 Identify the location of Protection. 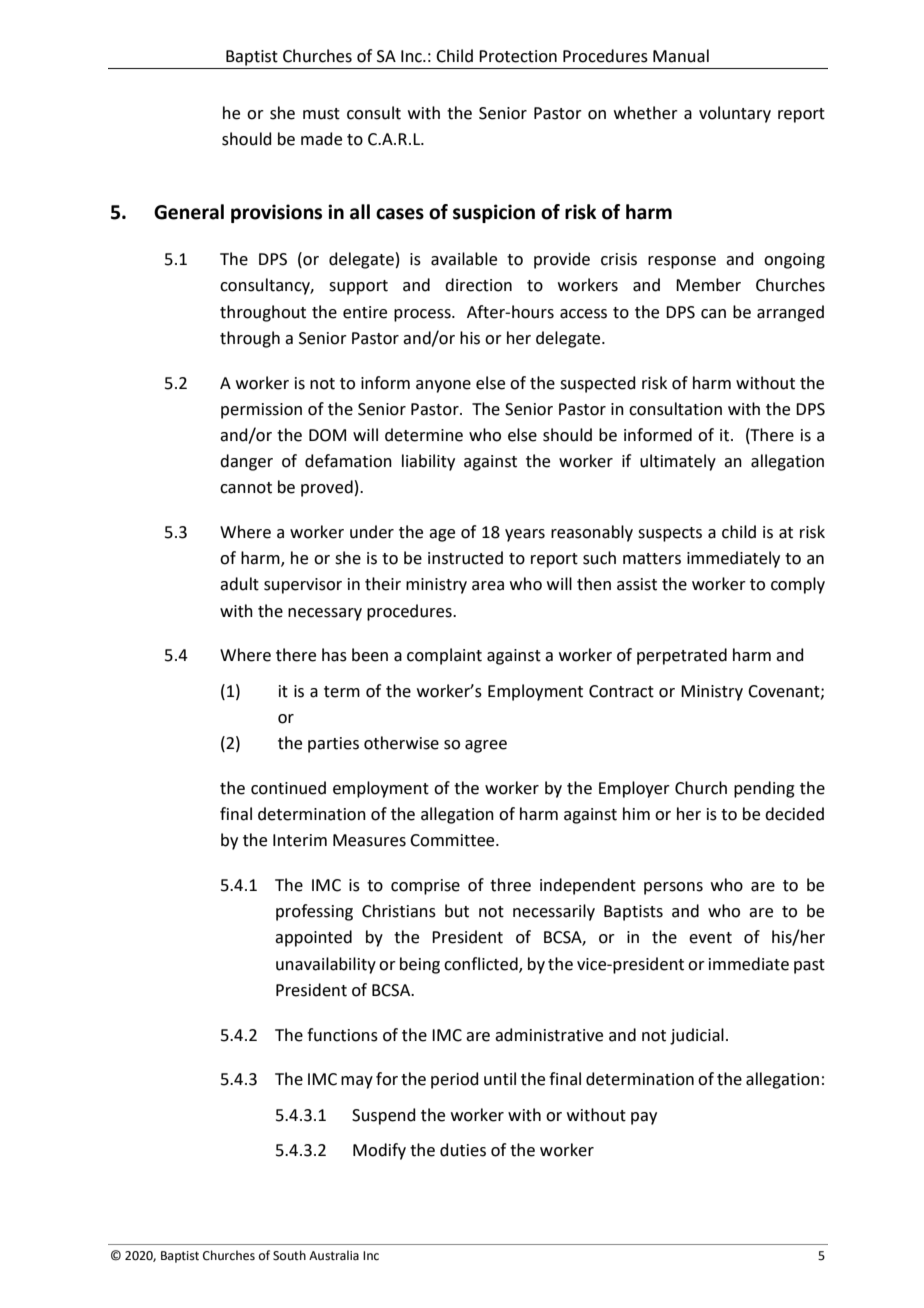
(518, 56).
